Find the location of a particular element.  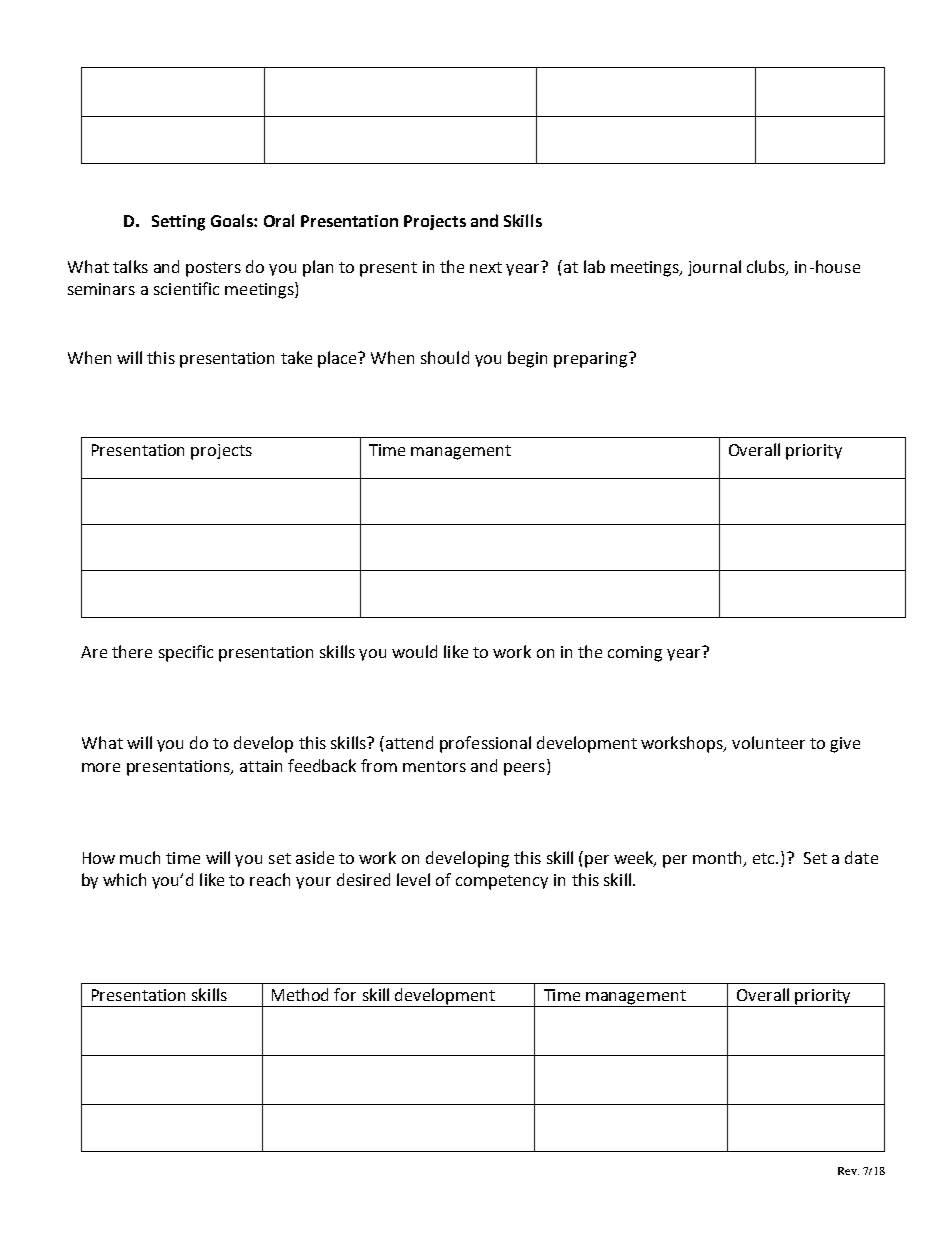

would is located at coordinates (414, 651).
